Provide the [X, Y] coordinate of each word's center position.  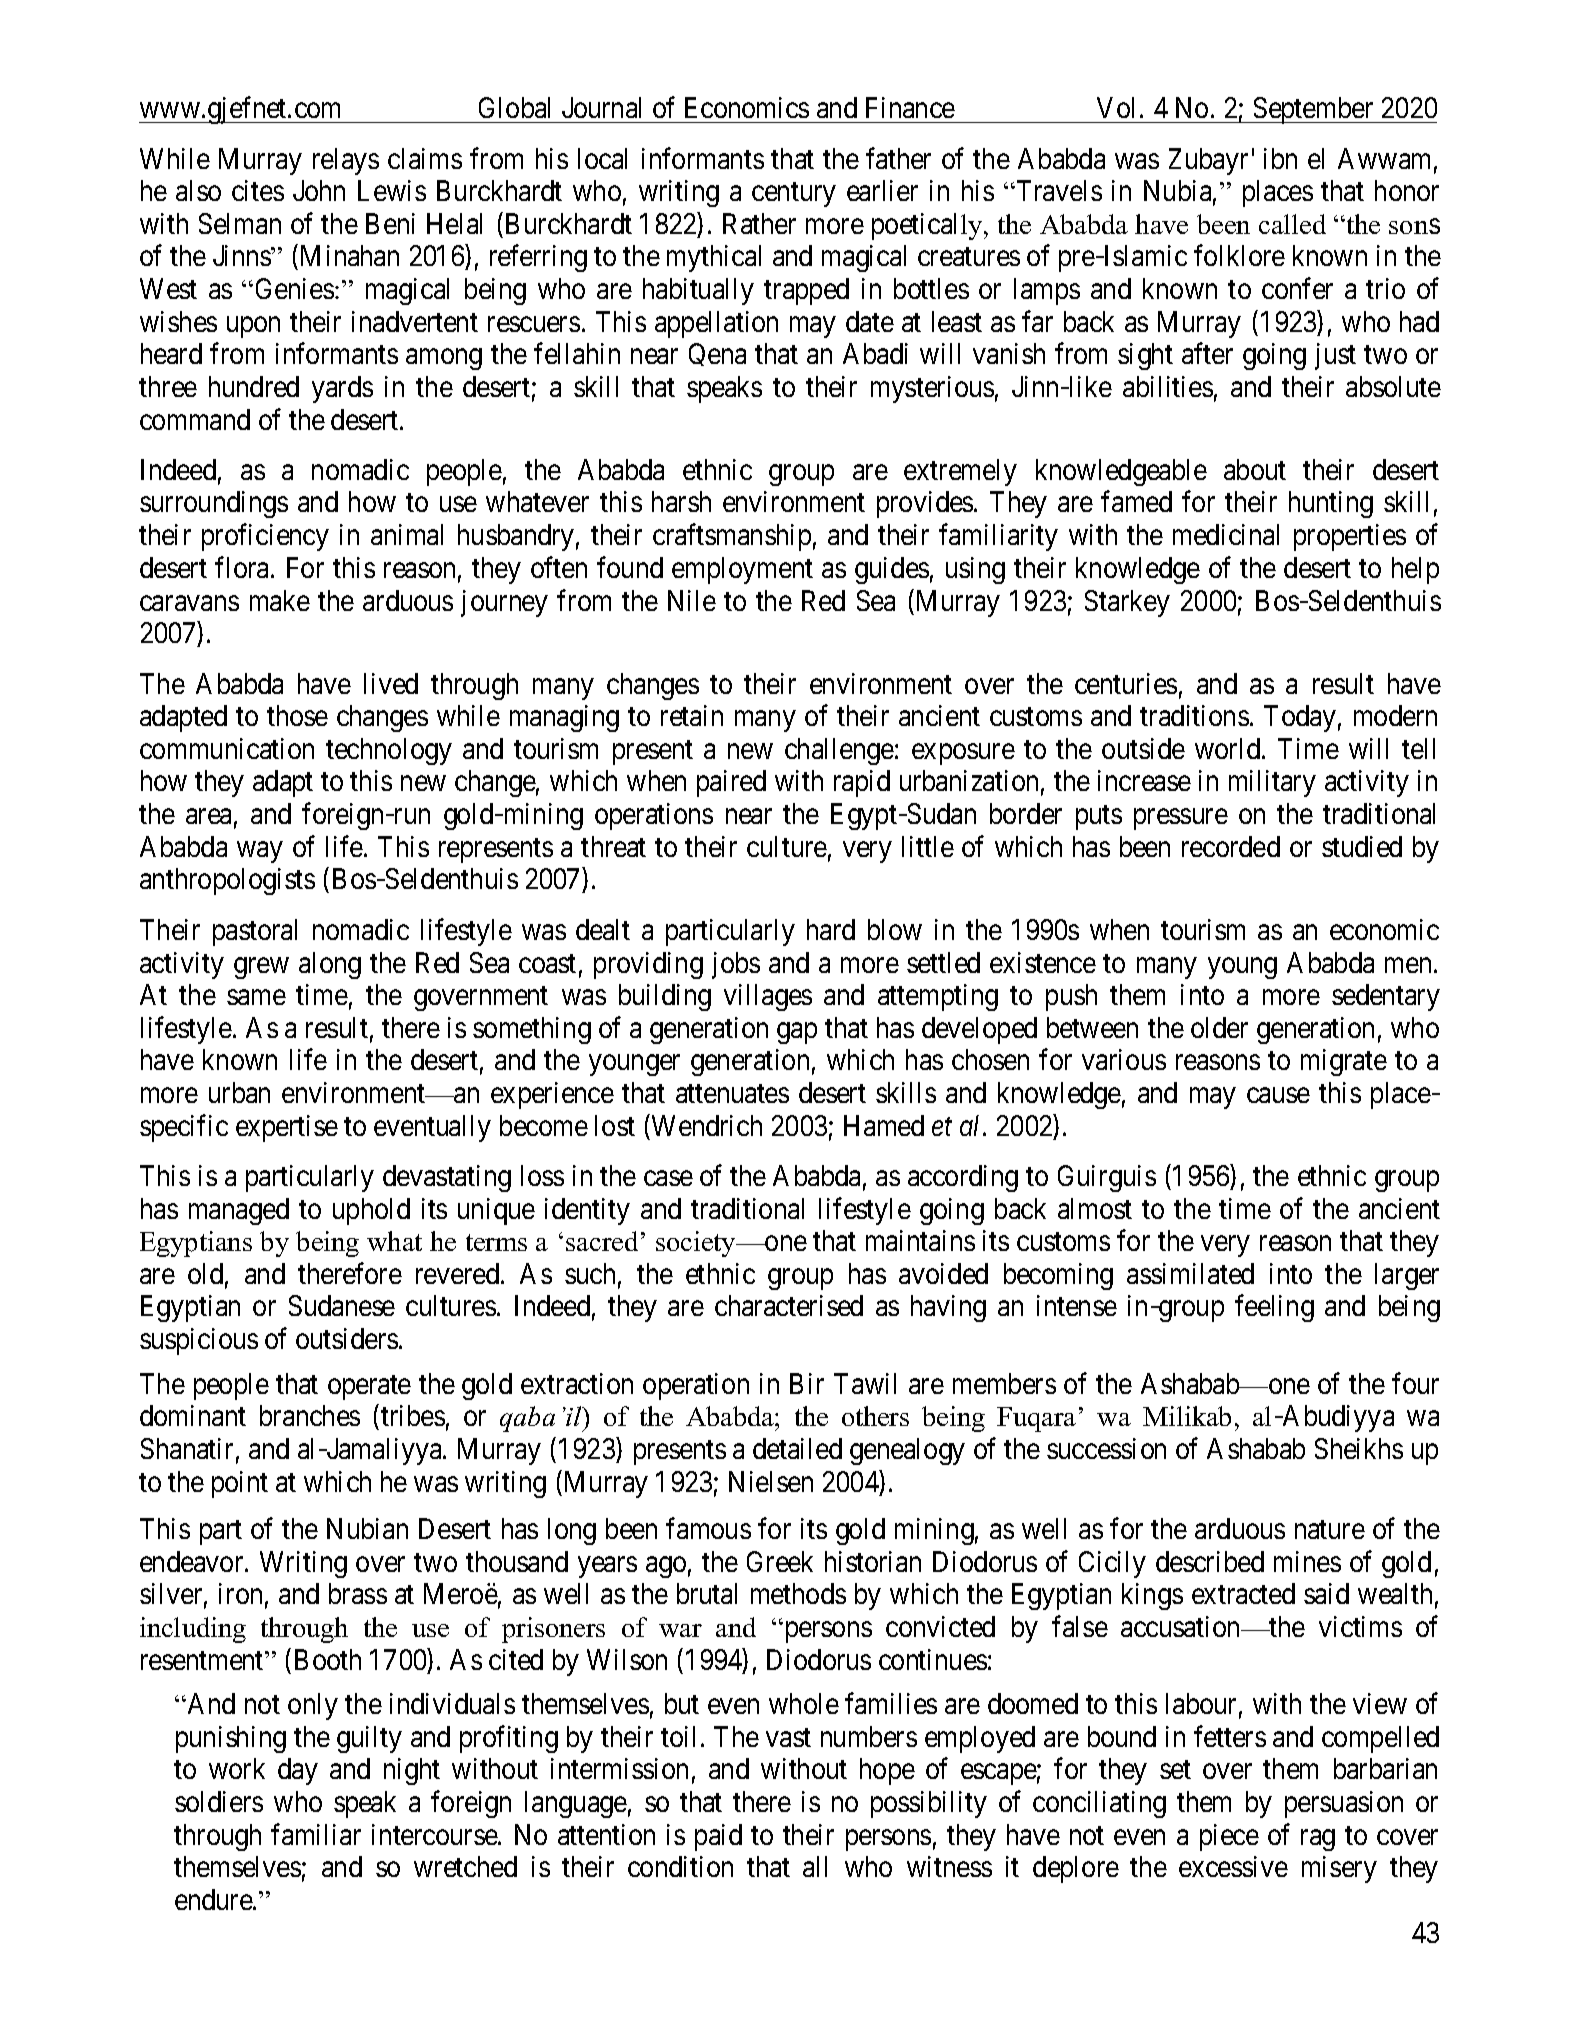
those [297, 715]
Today [1300, 718]
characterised [789, 1305]
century [794, 195]
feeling [1274, 1308]
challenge [839, 751]
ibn [1280, 158]
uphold [371, 1211]
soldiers [219, 1801]
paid [718, 1837]
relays [346, 161]
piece [1229, 1837]
